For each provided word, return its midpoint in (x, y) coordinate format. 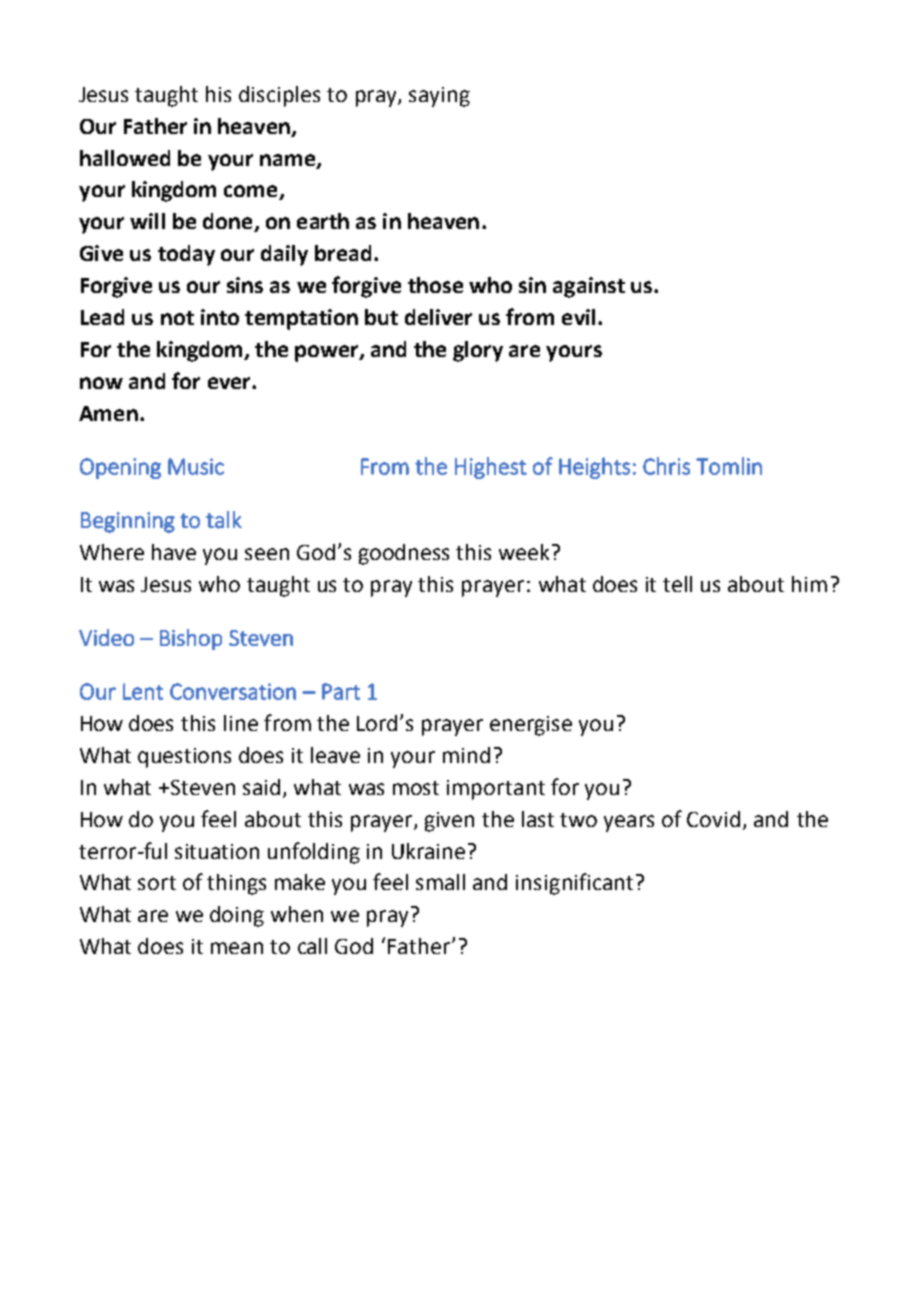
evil (578, 317)
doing (237, 916)
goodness (404, 554)
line (241, 723)
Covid (713, 819)
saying (439, 97)
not (177, 318)
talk (224, 520)
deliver (438, 317)
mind (466, 755)
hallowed (125, 158)
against (589, 287)
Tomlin (729, 466)
